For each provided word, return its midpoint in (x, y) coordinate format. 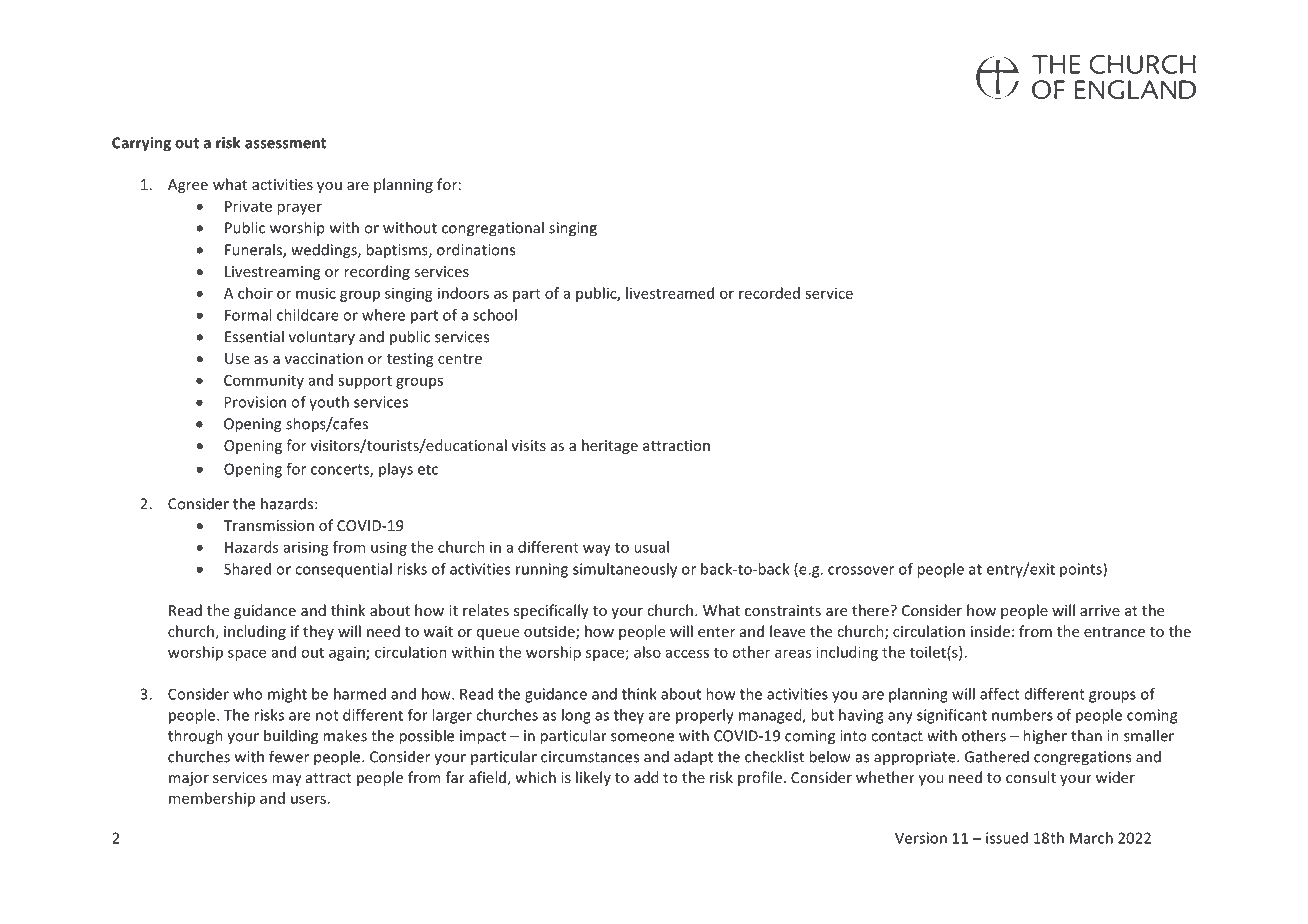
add (646, 777)
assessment (285, 143)
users (308, 799)
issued (1007, 838)
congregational (493, 229)
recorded (769, 293)
